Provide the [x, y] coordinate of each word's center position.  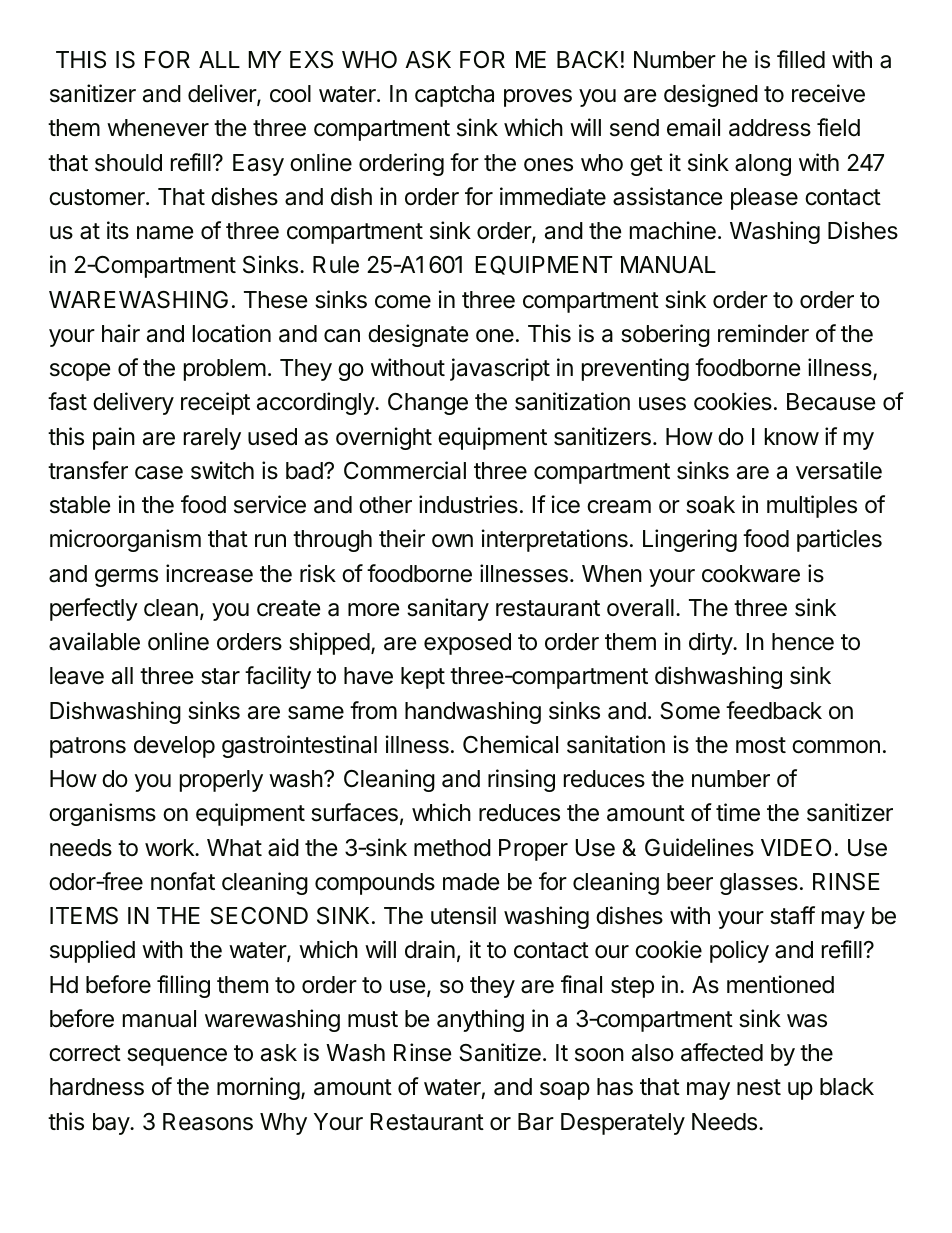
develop [174, 747]
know [792, 437]
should [128, 163]
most [761, 745]
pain [114, 438]
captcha [454, 96]
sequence [177, 1057]
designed [711, 95]
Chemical [510, 744]
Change [428, 404]
